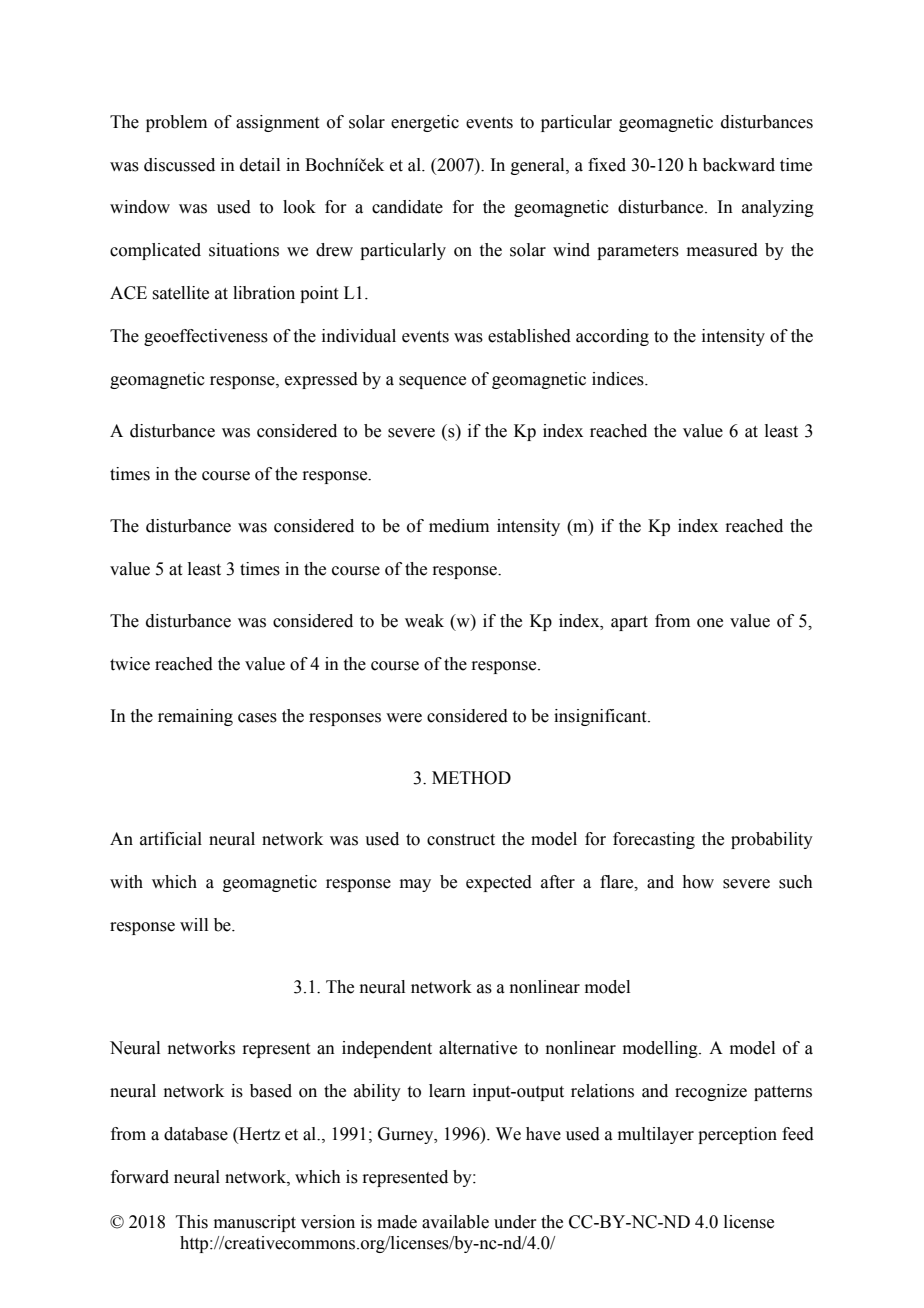 This page has height=1308, width=924. Describe the element at coordinates (192, 1222) in the page. I see `This` at that location.
